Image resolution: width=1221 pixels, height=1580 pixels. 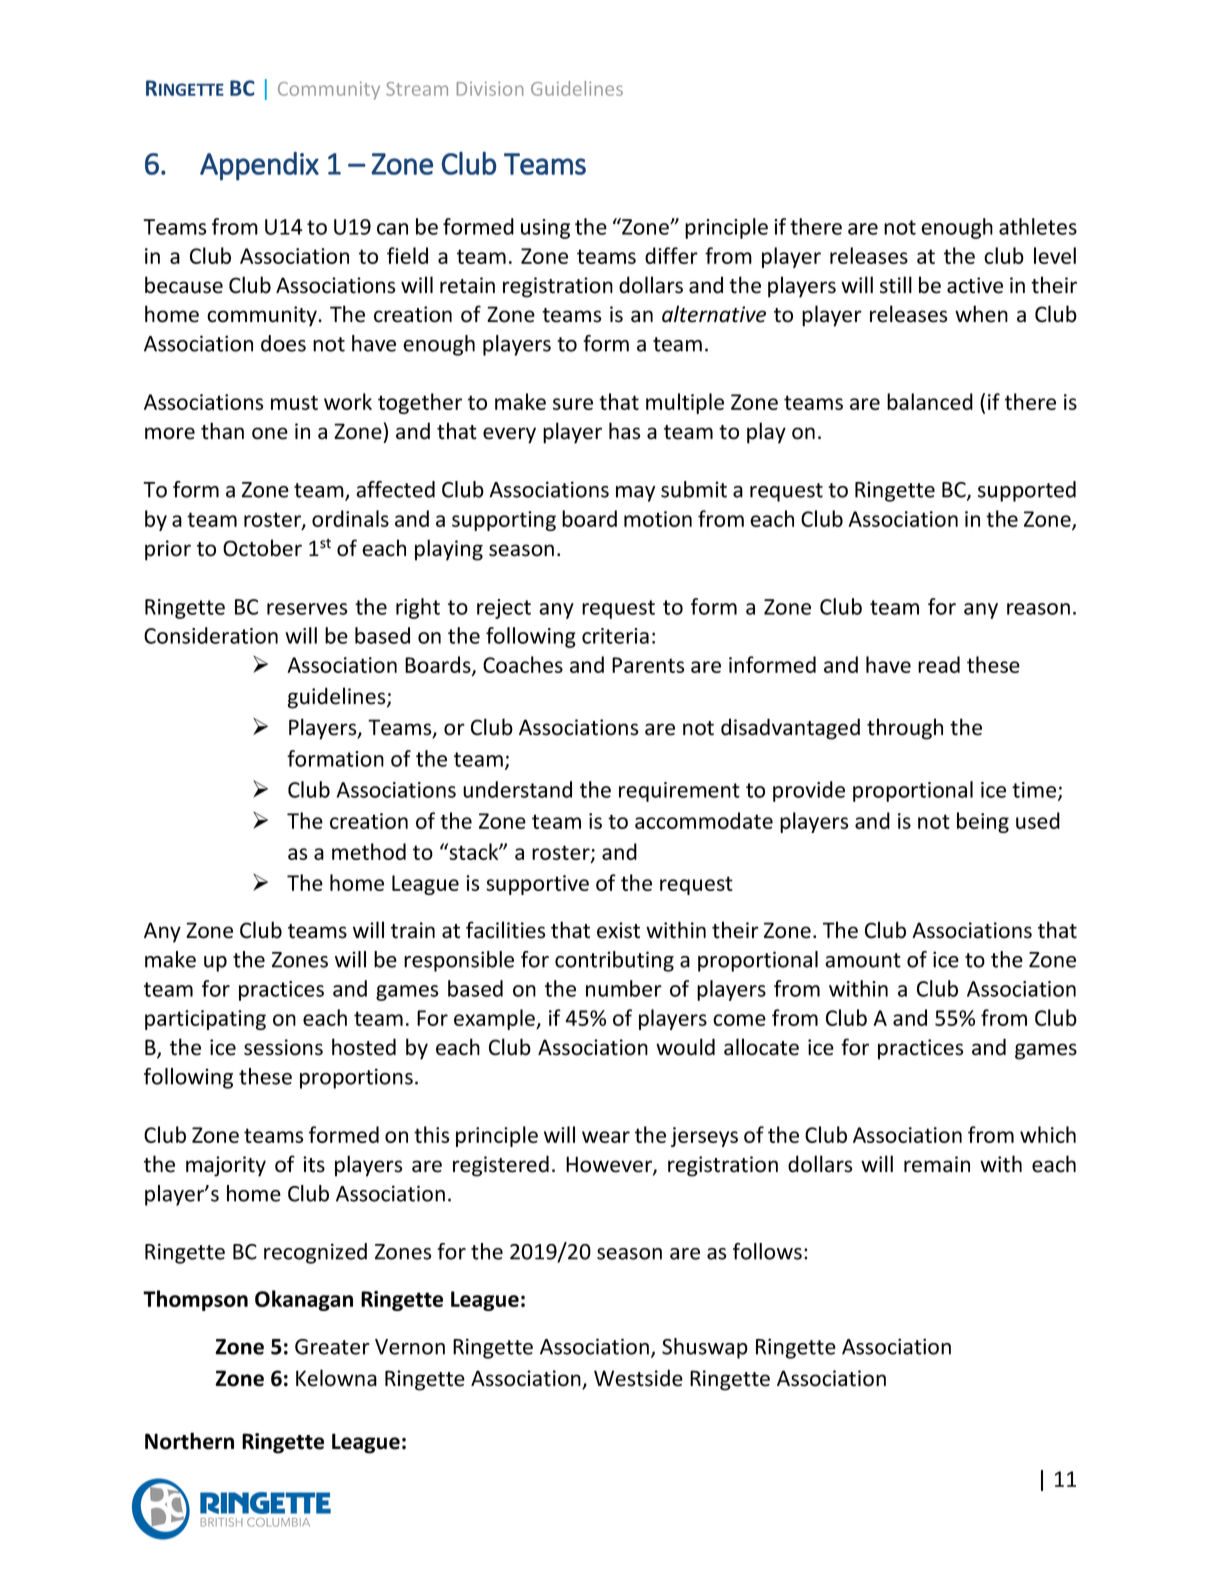 I want to click on follows, so click(x=767, y=1251).
